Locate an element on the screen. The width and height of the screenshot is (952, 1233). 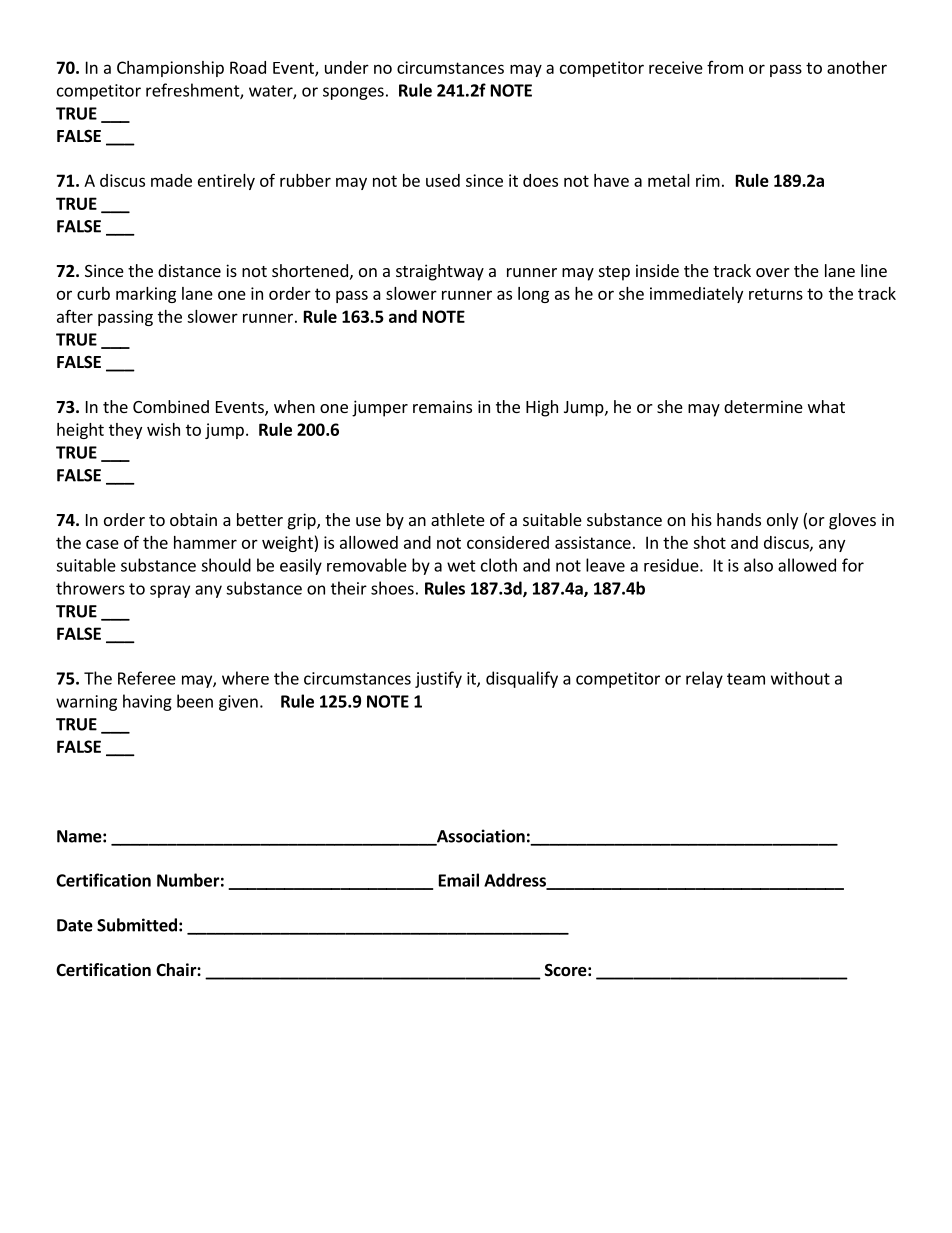
Submitted is located at coordinates (137, 925).
